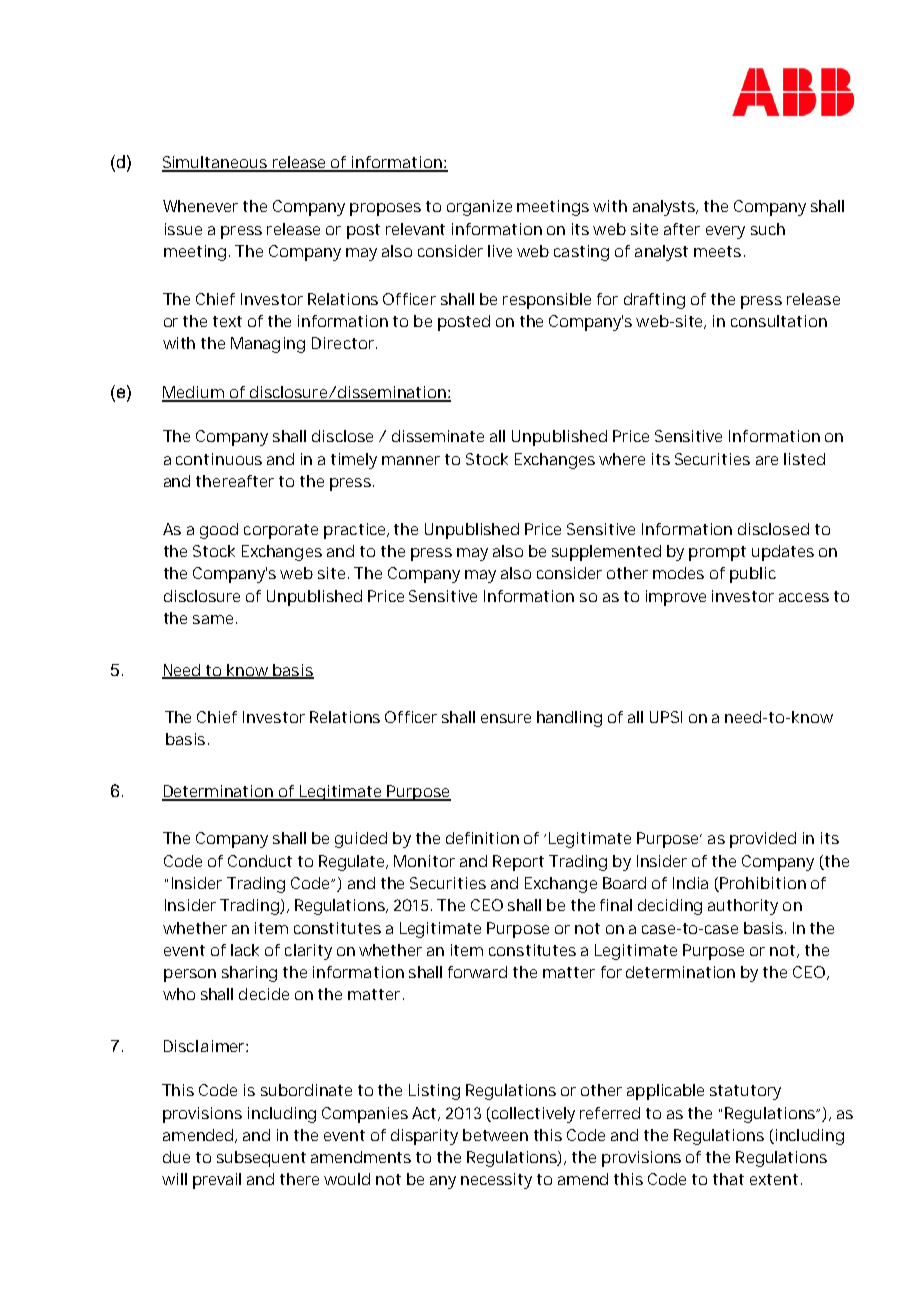  I want to click on improve, so click(676, 598).
